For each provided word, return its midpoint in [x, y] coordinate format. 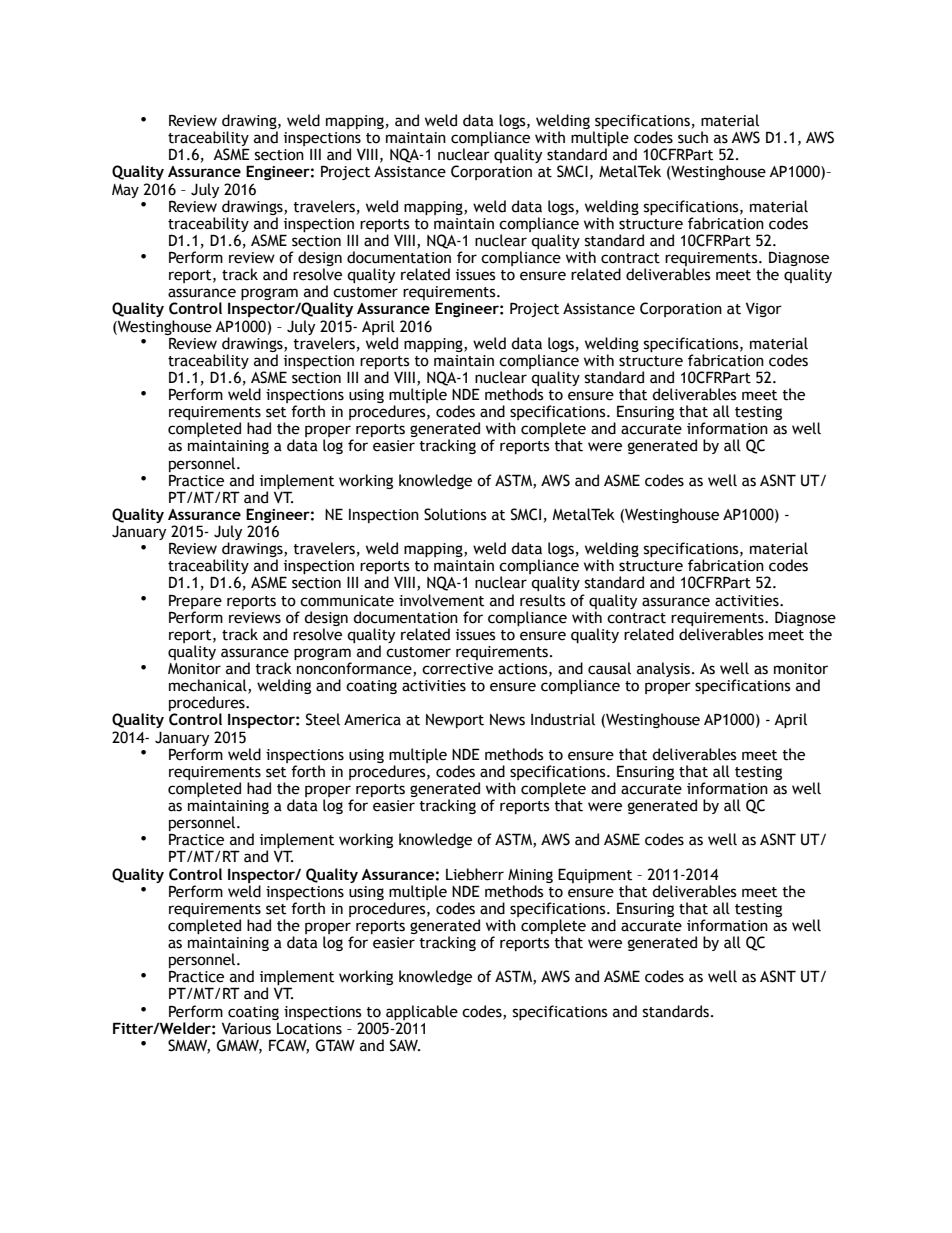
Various [246, 1028]
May [125, 191]
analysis [665, 669]
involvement [441, 600]
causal [609, 668]
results [543, 600]
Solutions [455, 514]
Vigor [764, 309]
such [693, 137]
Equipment [595, 875]
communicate [347, 601]
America [372, 720]
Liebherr [475, 874]
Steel [323, 719]
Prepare [195, 601]
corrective [457, 669]
